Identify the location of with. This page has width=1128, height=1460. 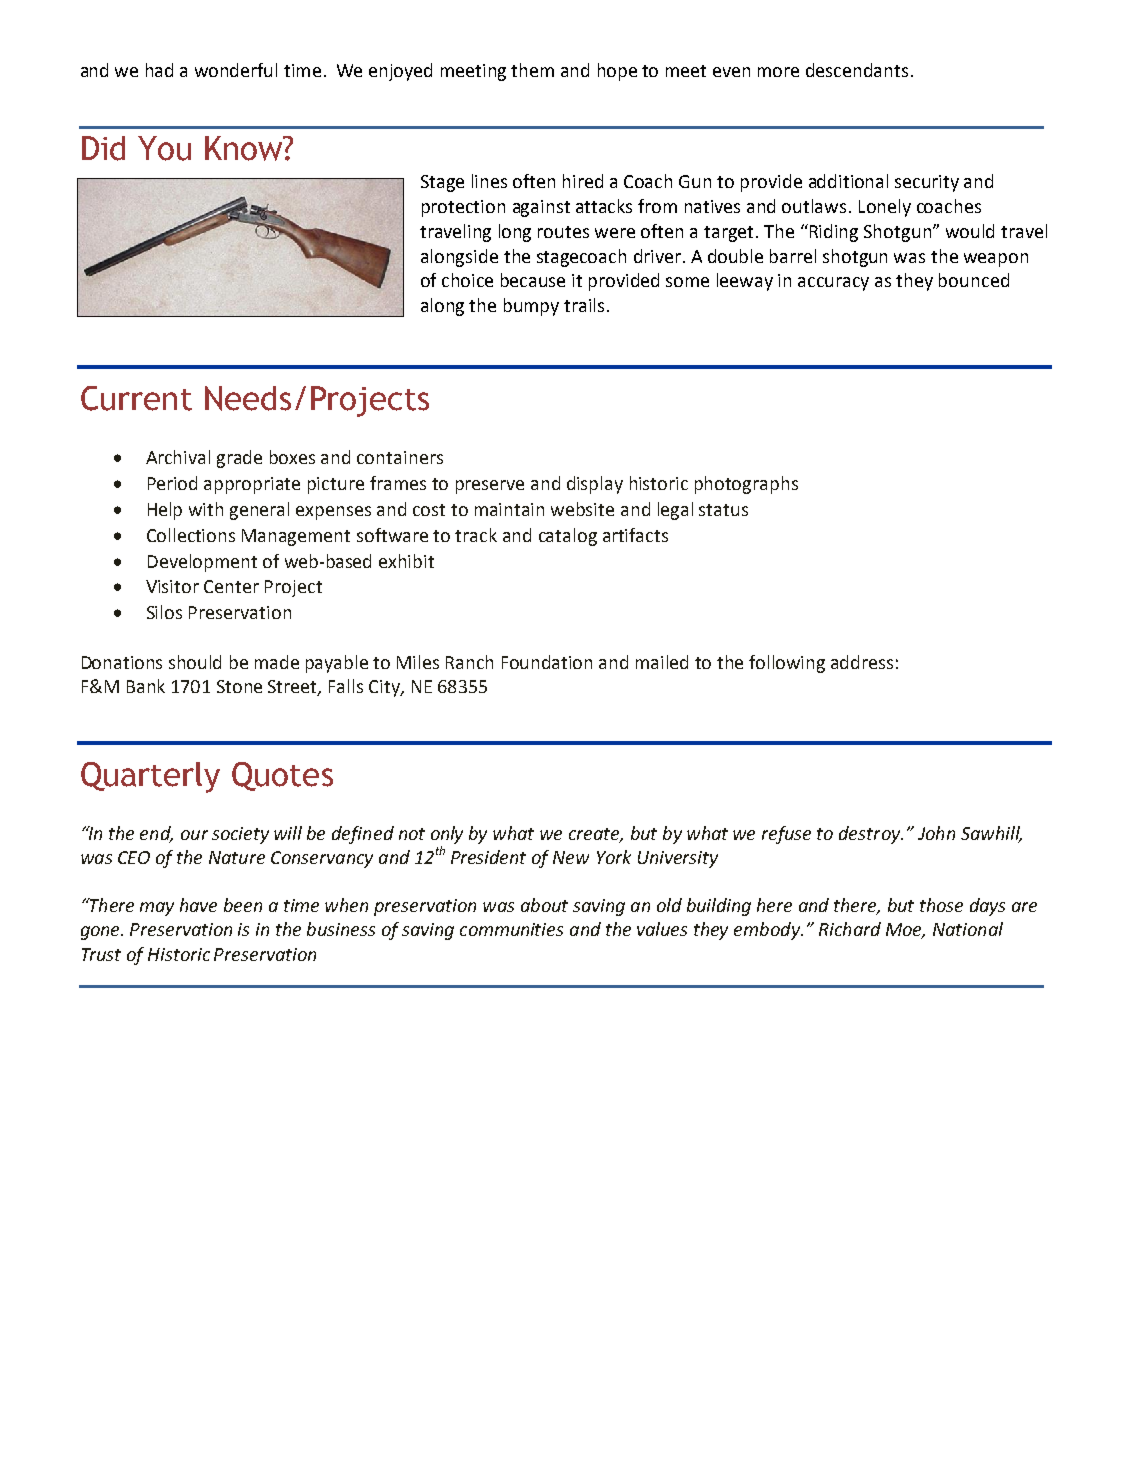
(206, 509).
